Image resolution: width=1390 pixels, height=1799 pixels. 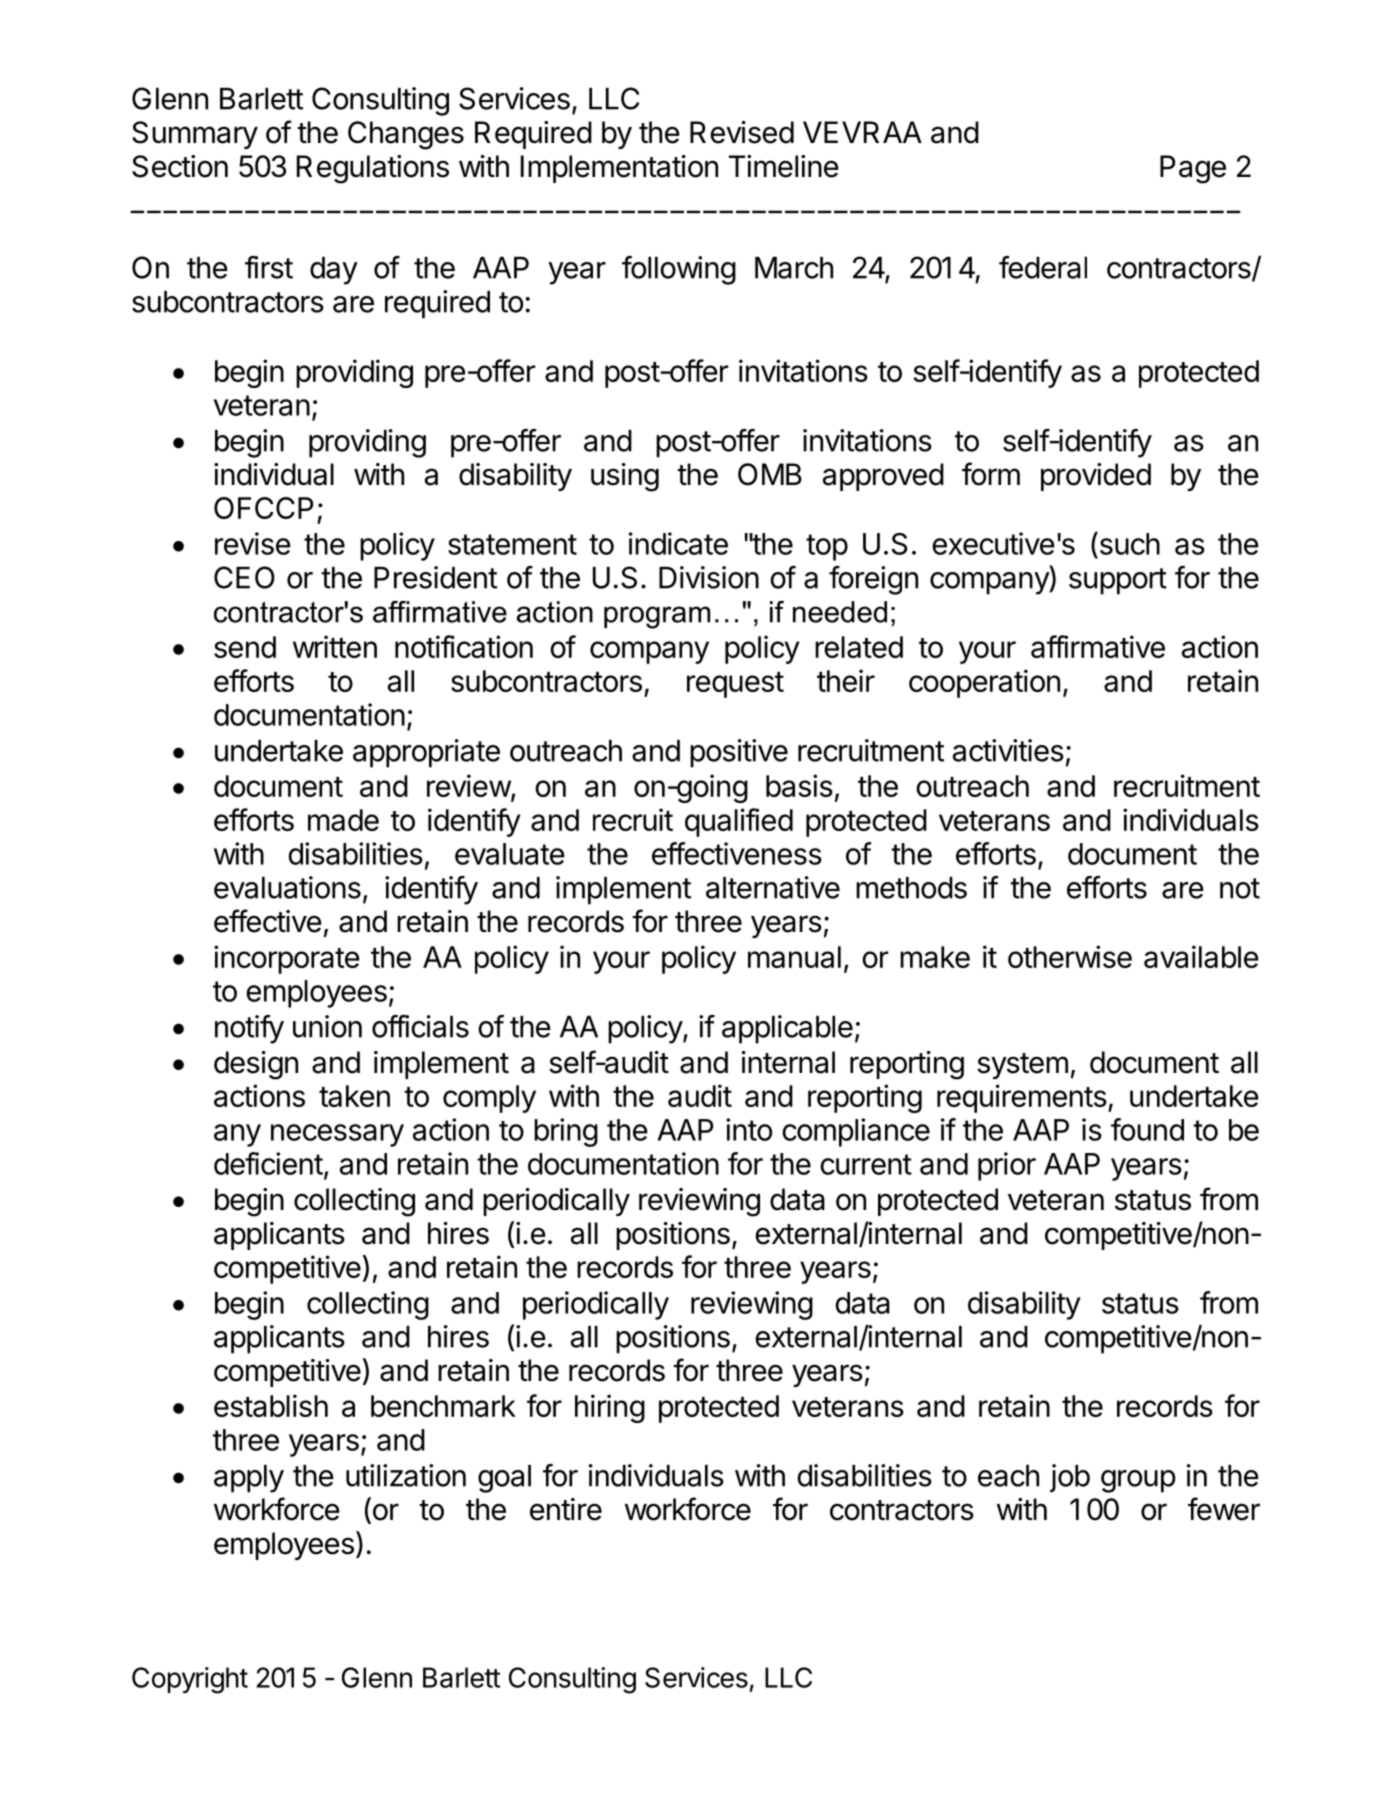 What do you see at coordinates (1193, 169) in the screenshot?
I see `Page` at bounding box center [1193, 169].
